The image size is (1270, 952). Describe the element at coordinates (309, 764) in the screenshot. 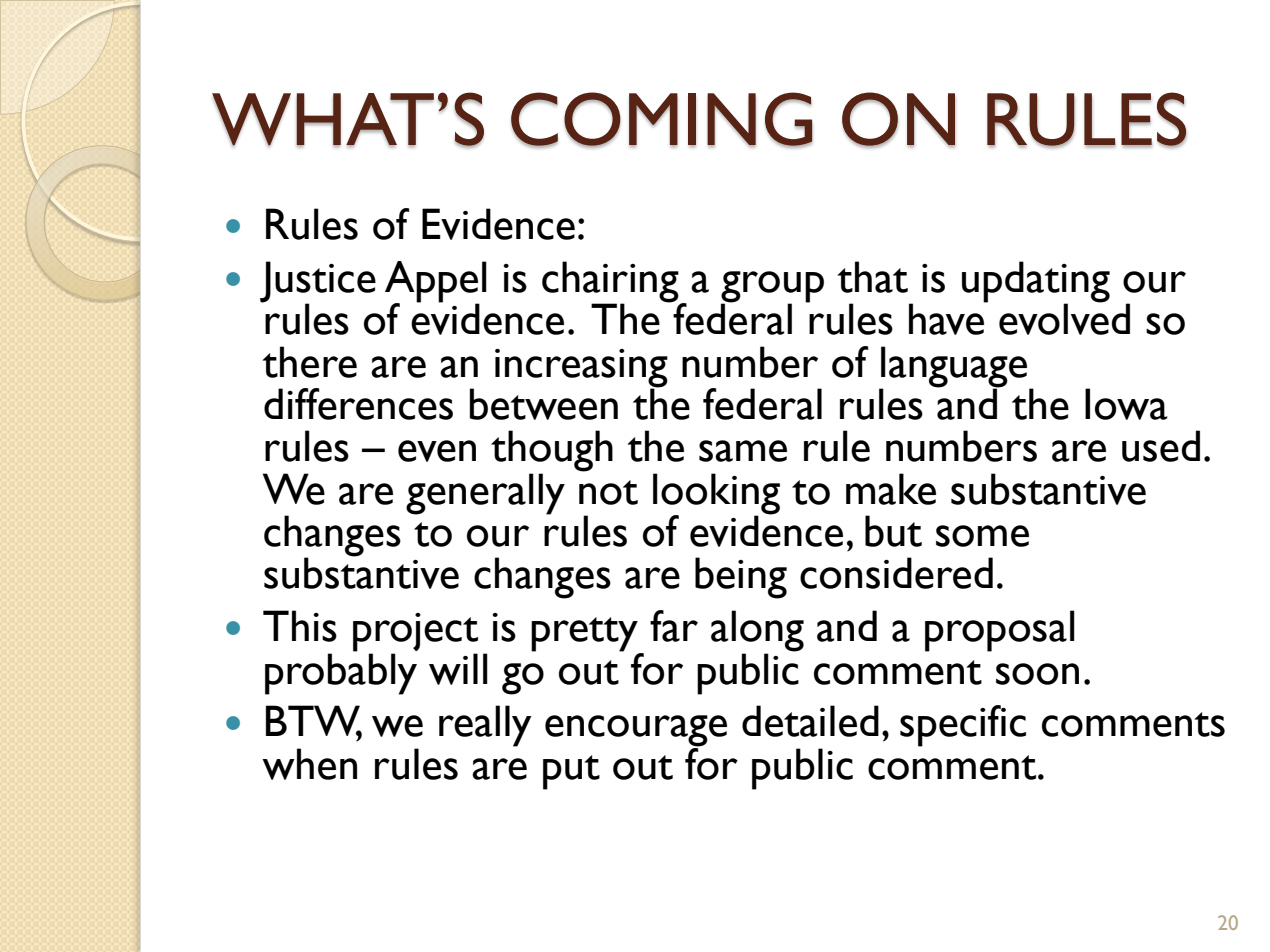

I see `when` at that location.
